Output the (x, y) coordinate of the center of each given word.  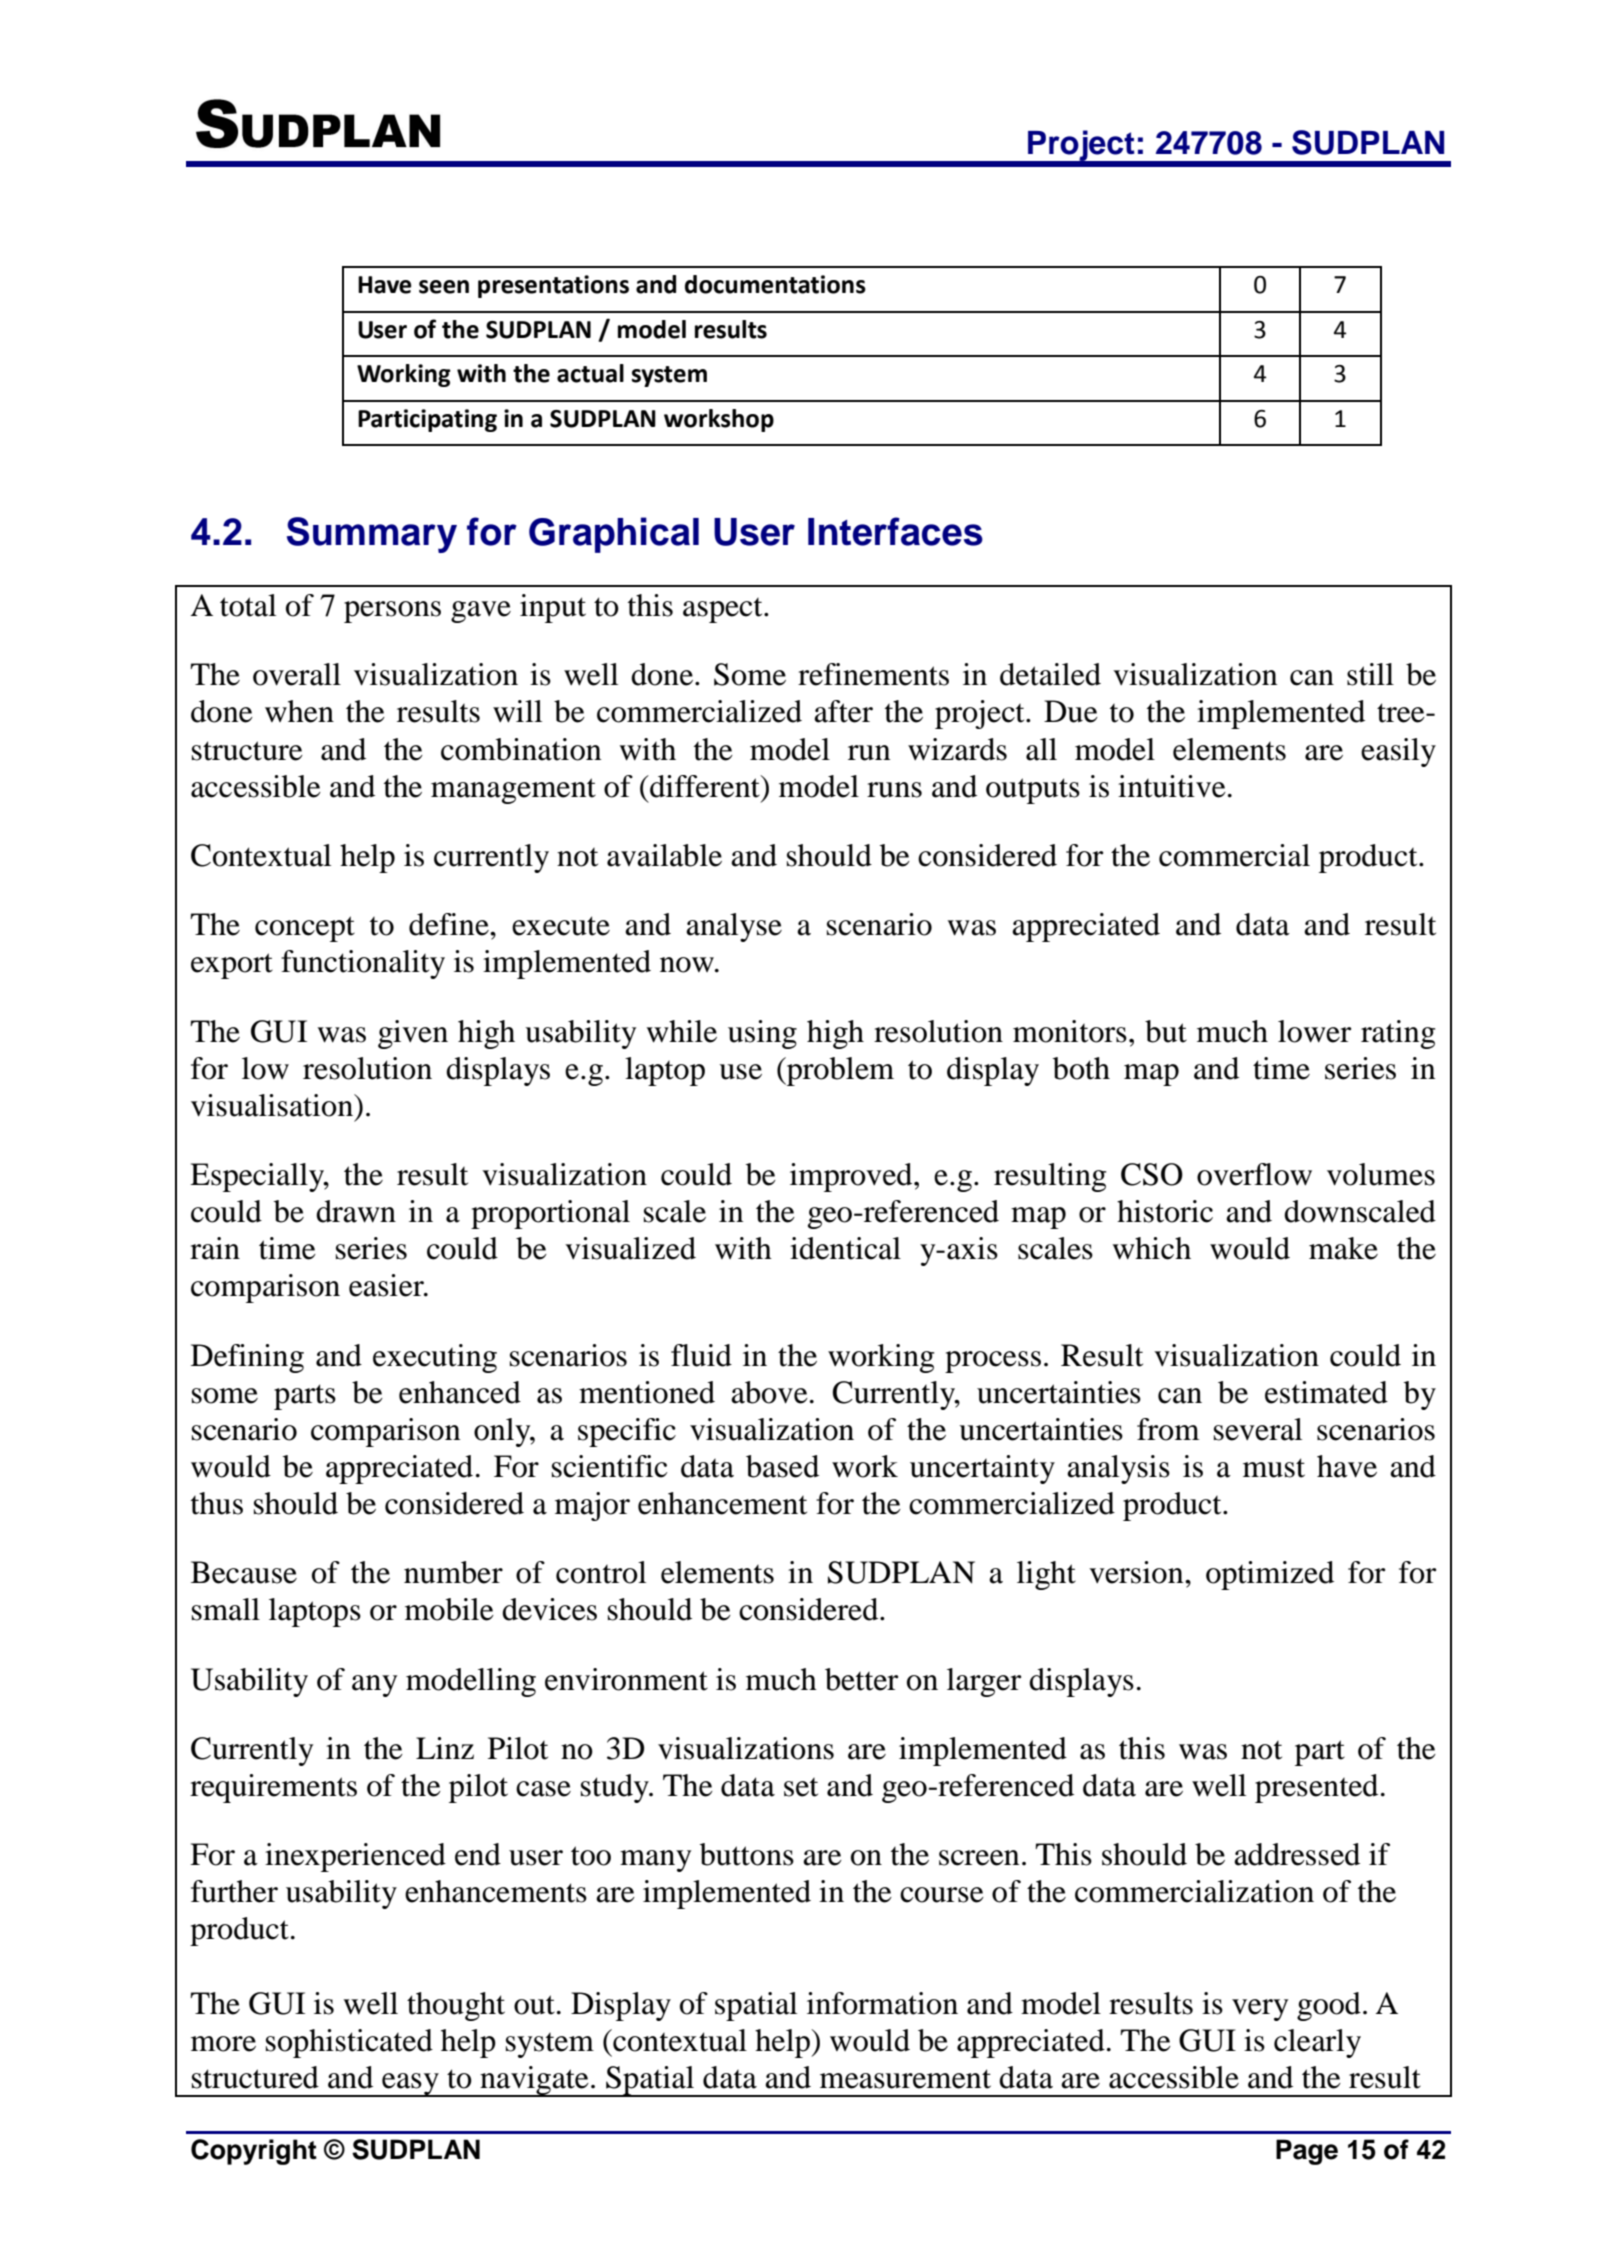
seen (444, 287)
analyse (734, 927)
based (782, 1466)
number (453, 1572)
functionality (363, 964)
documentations (775, 284)
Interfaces (895, 531)
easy (410, 2085)
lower (1314, 1031)
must (1274, 1468)
